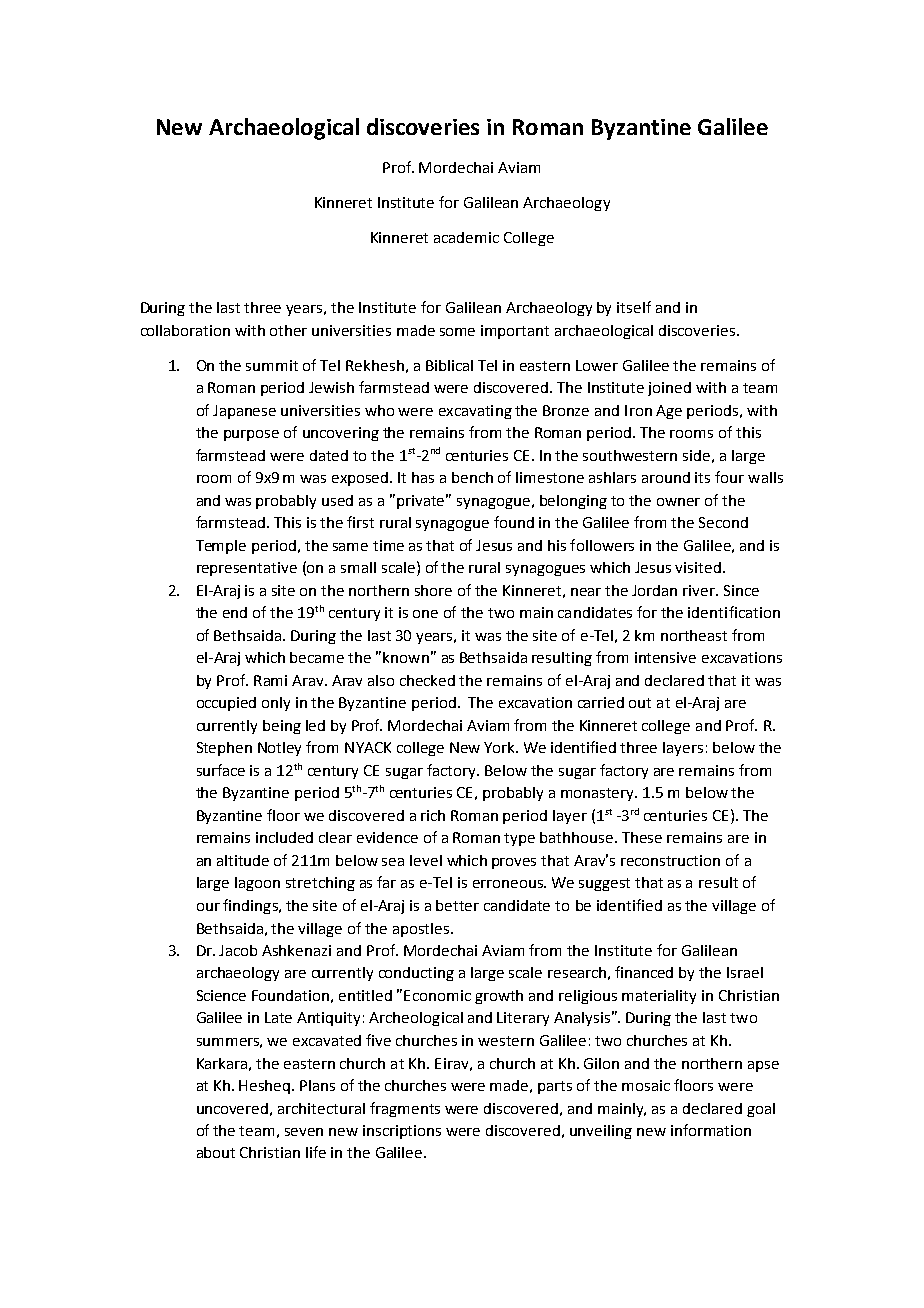  Describe the element at coordinates (288, 330) in the page. I see `other` at that location.
